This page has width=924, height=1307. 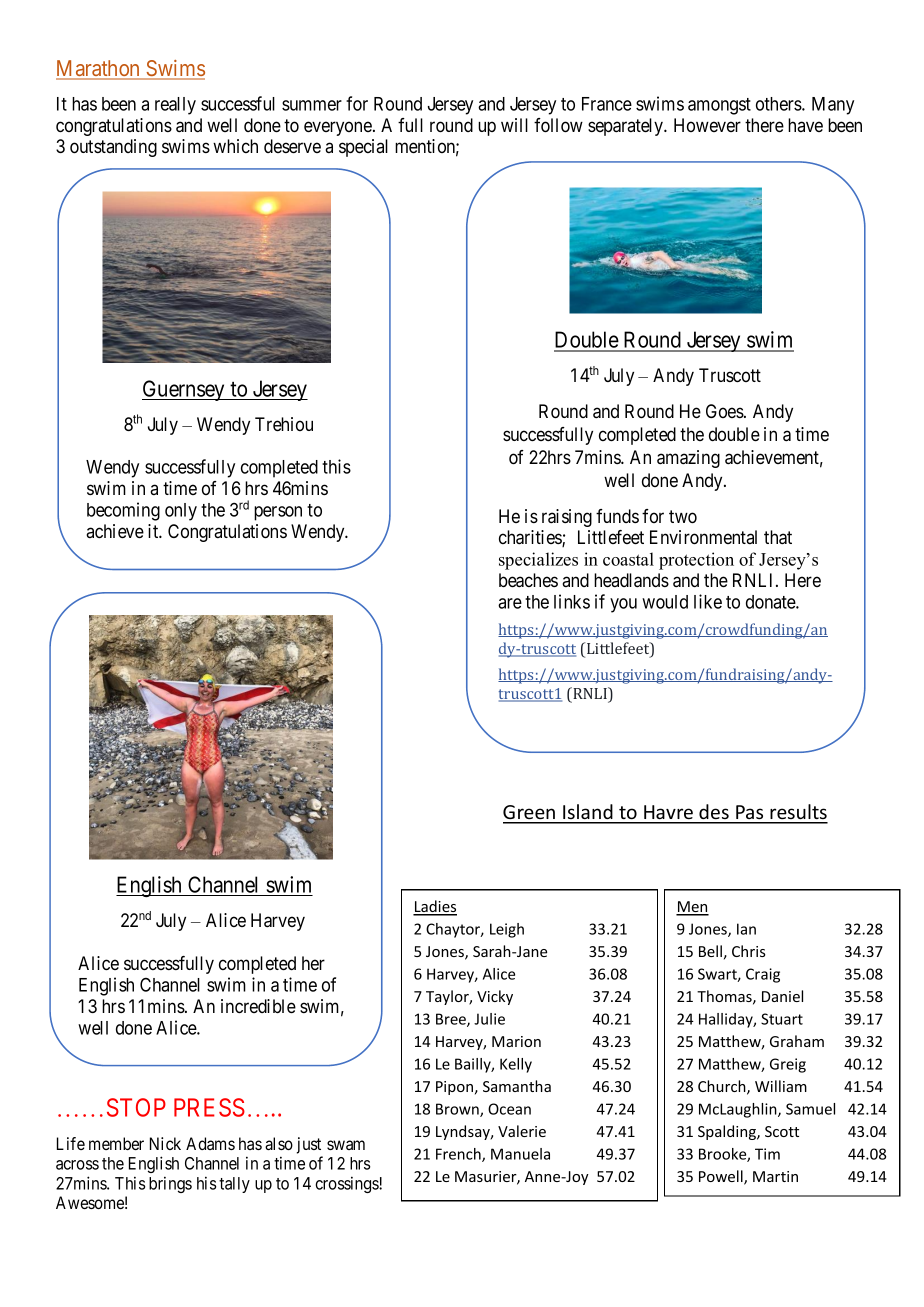 What do you see at coordinates (435, 907) in the page?
I see `Ladies` at bounding box center [435, 907].
